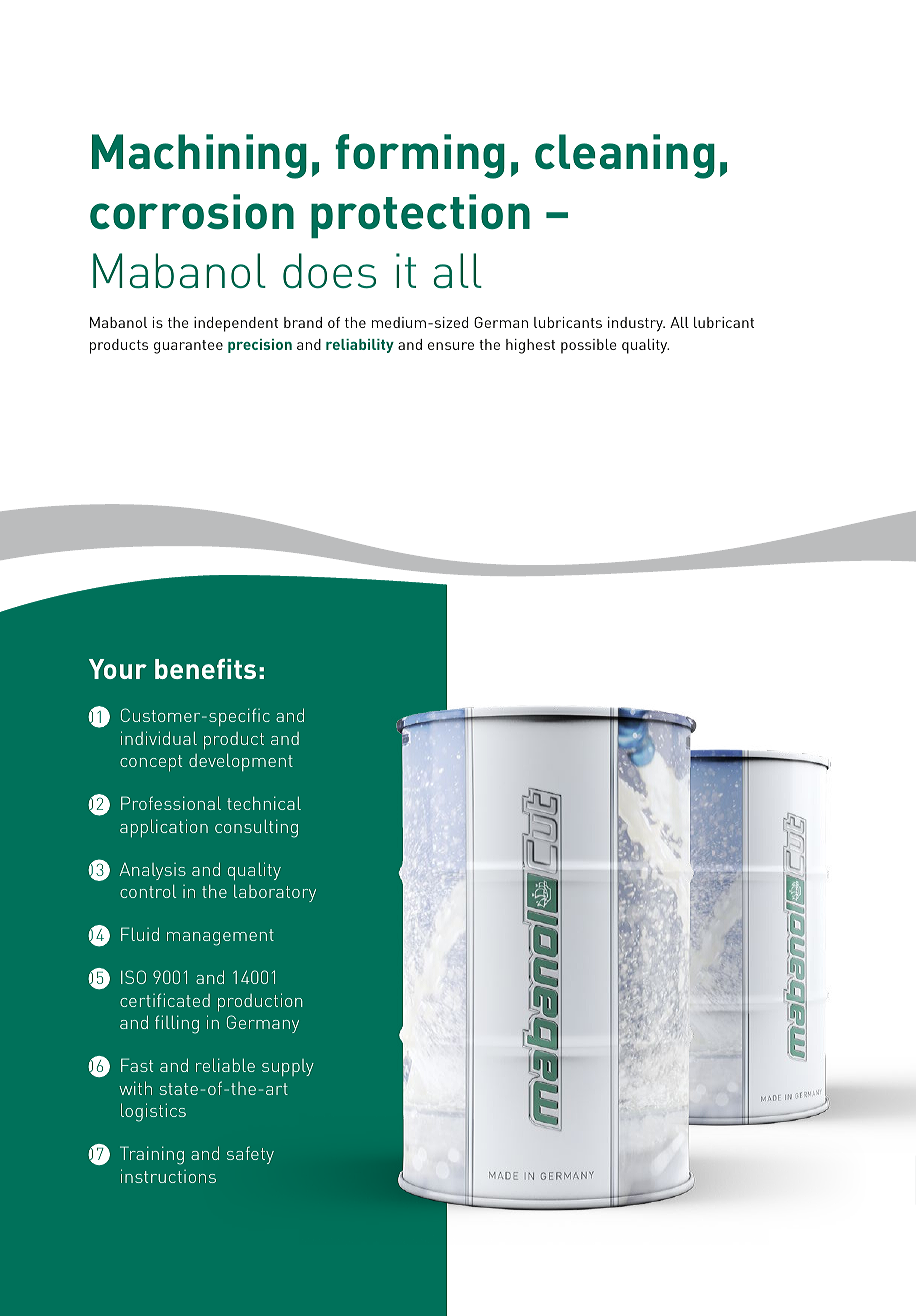 The width and height of the image is (916, 1316). Describe the element at coordinates (420, 216) in the image. I see `protection` at that location.
